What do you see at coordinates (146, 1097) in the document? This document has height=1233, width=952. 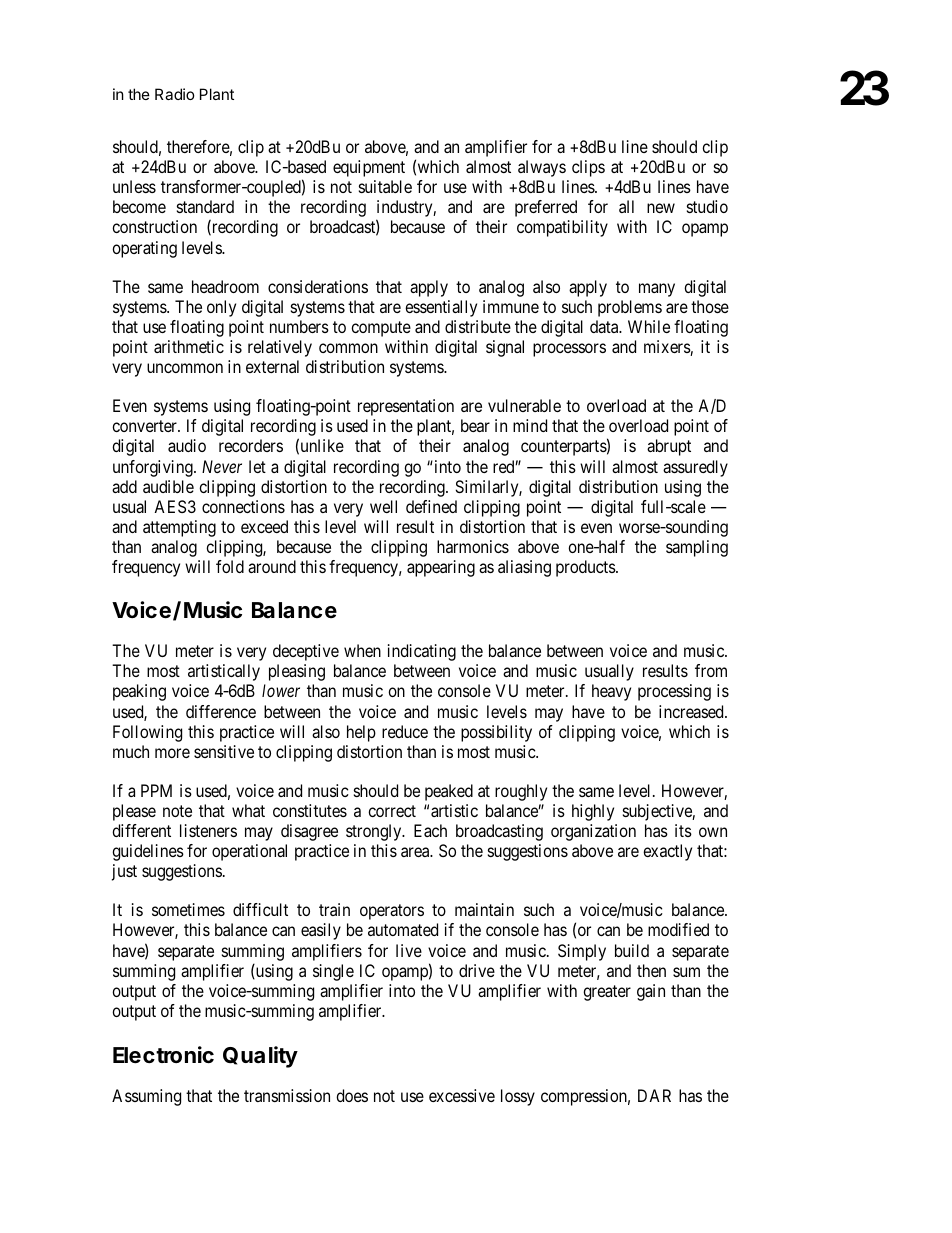 I see `Assuming` at bounding box center [146, 1097].
